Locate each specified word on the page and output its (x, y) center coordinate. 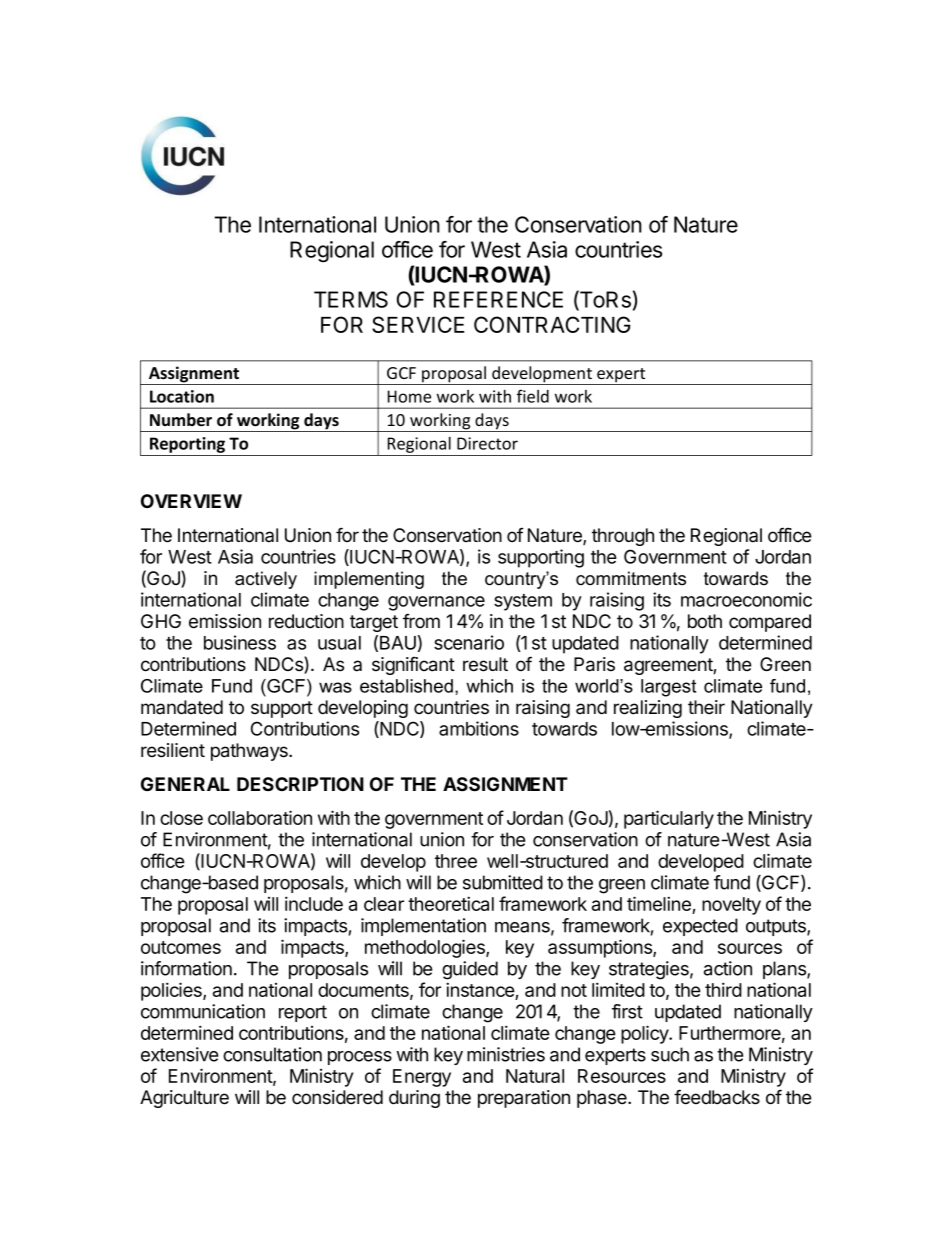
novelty (731, 906)
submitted (503, 882)
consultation (272, 1054)
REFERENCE (498, 299)
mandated (182, 707)
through (623, 537)
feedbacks (717, 1097)
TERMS (351, 299)
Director (487, 443)
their (706, 707)
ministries (506, 1054)
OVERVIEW (191, 501)
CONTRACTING (552, 324)
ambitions (479, 728)
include (314, 903)
